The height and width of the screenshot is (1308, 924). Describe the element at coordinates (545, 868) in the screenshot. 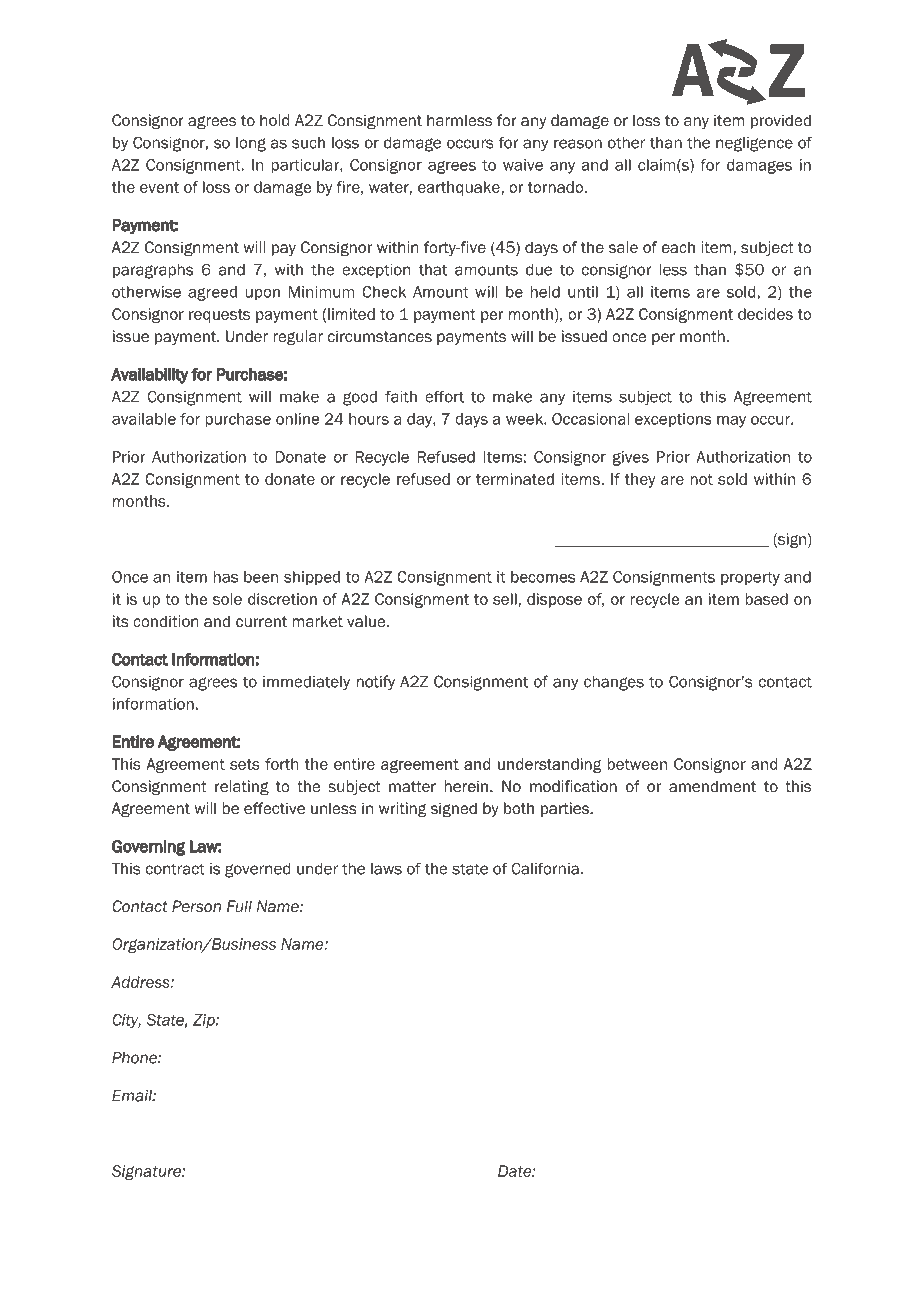

I see `California` at that location.
